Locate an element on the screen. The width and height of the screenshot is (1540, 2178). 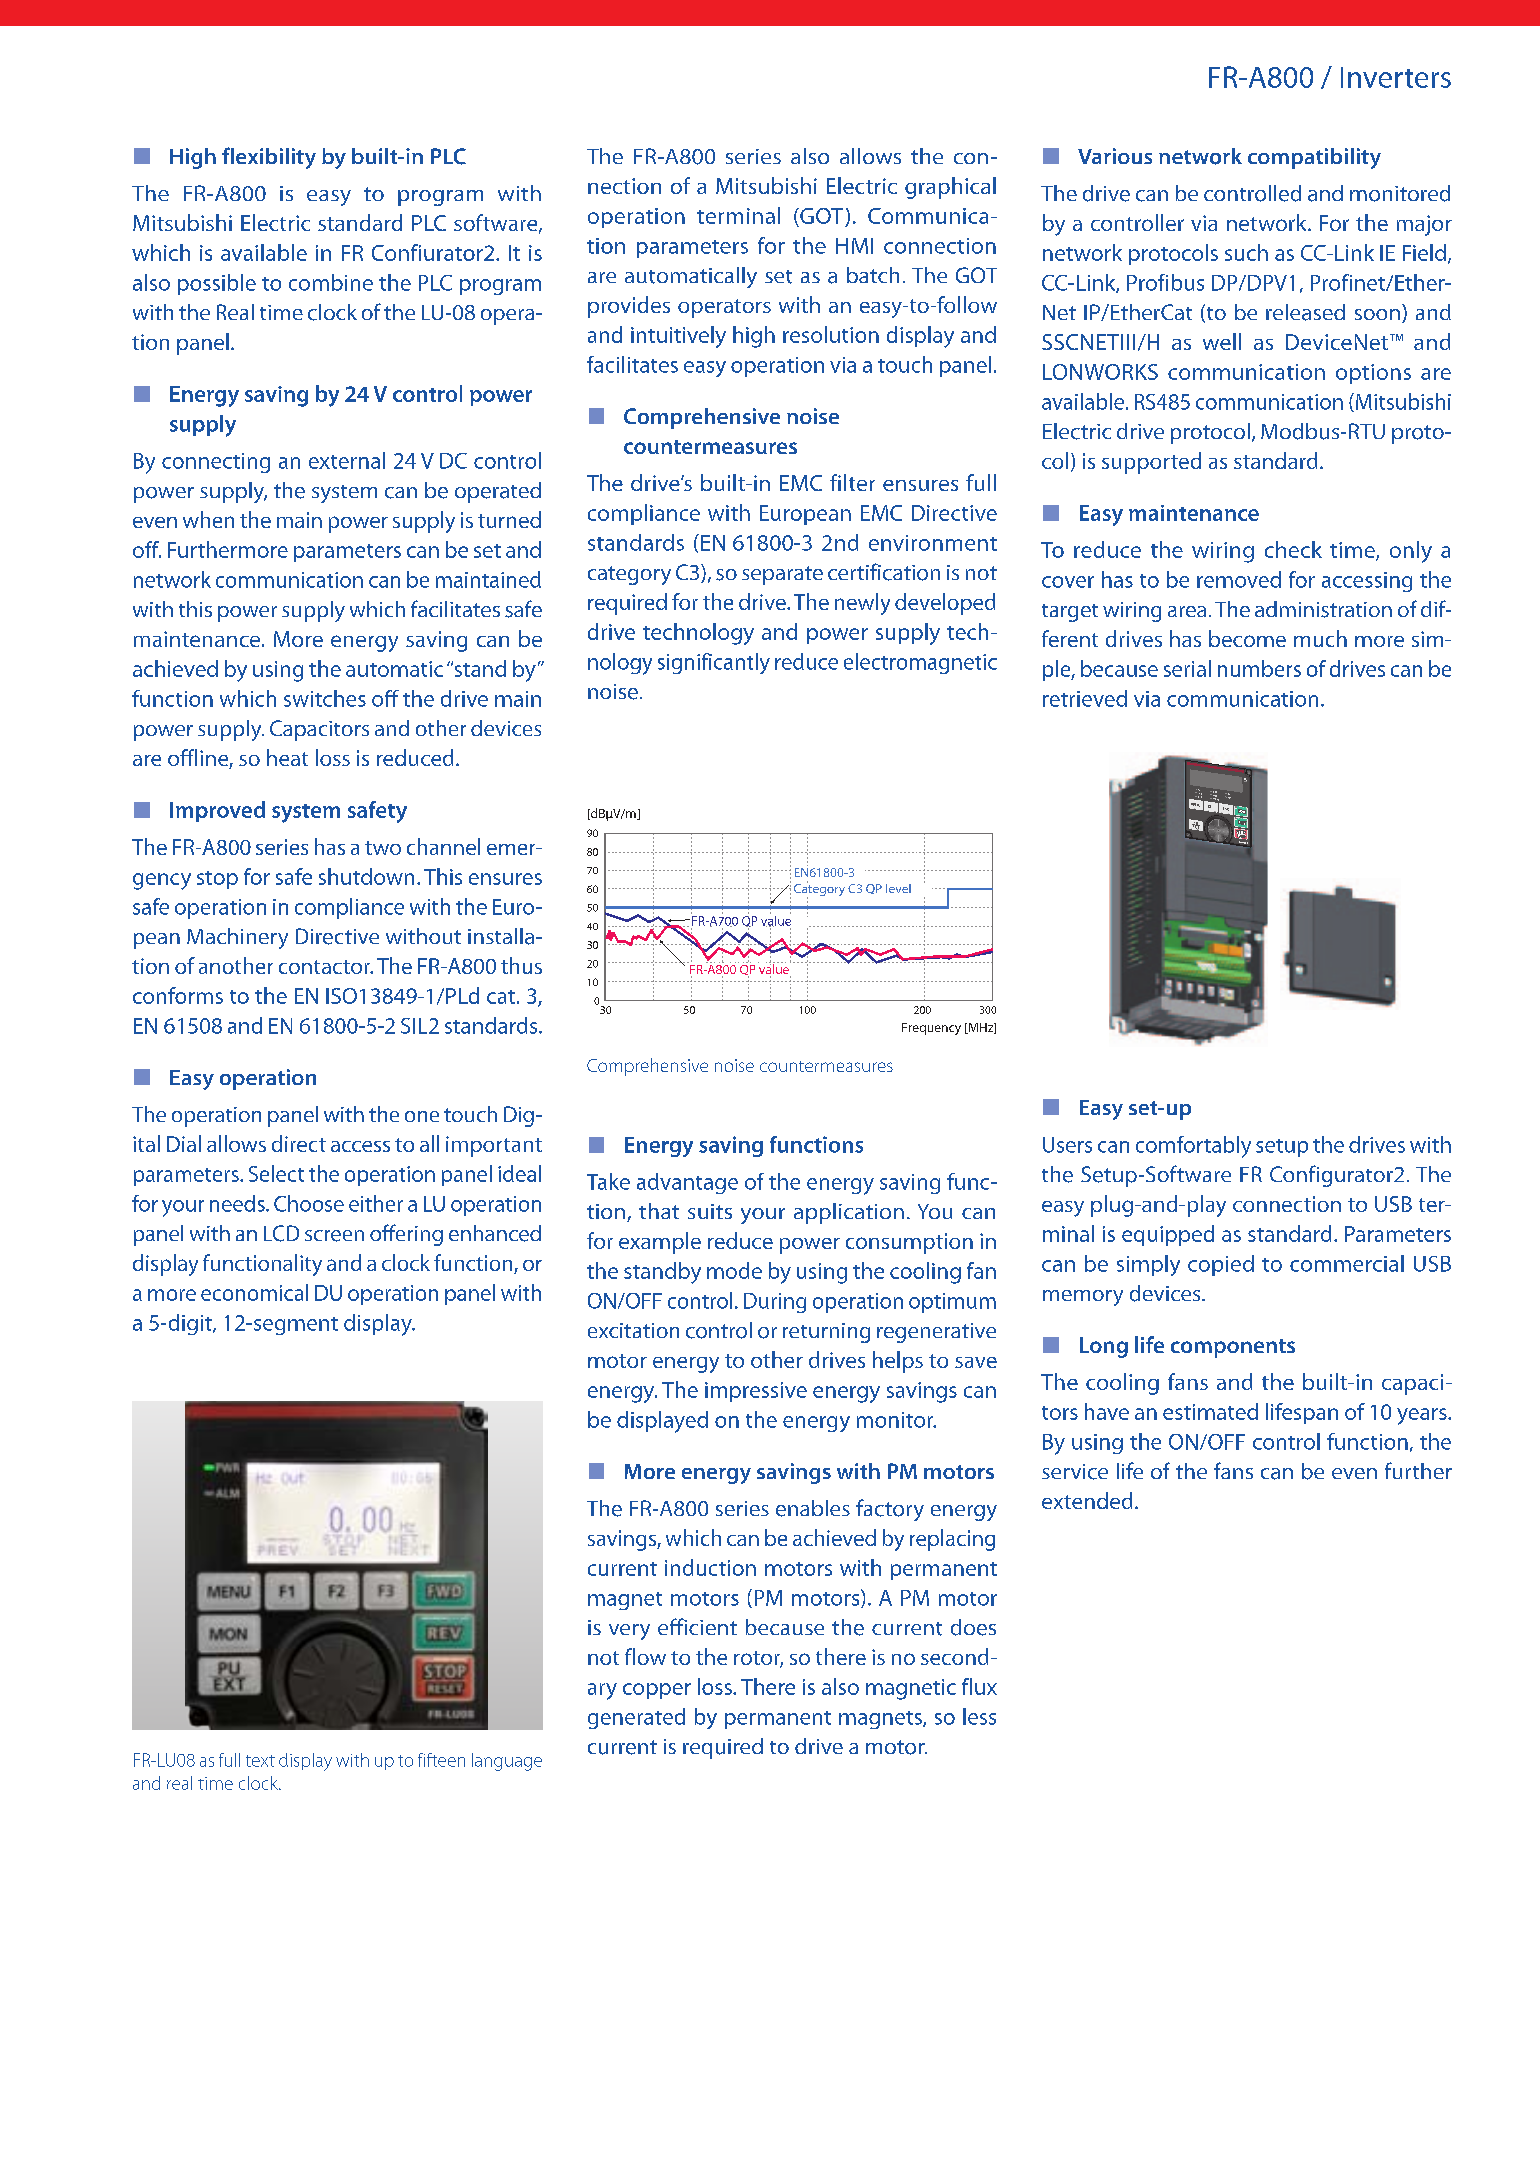
text is located at coordinates (260, 1761).
